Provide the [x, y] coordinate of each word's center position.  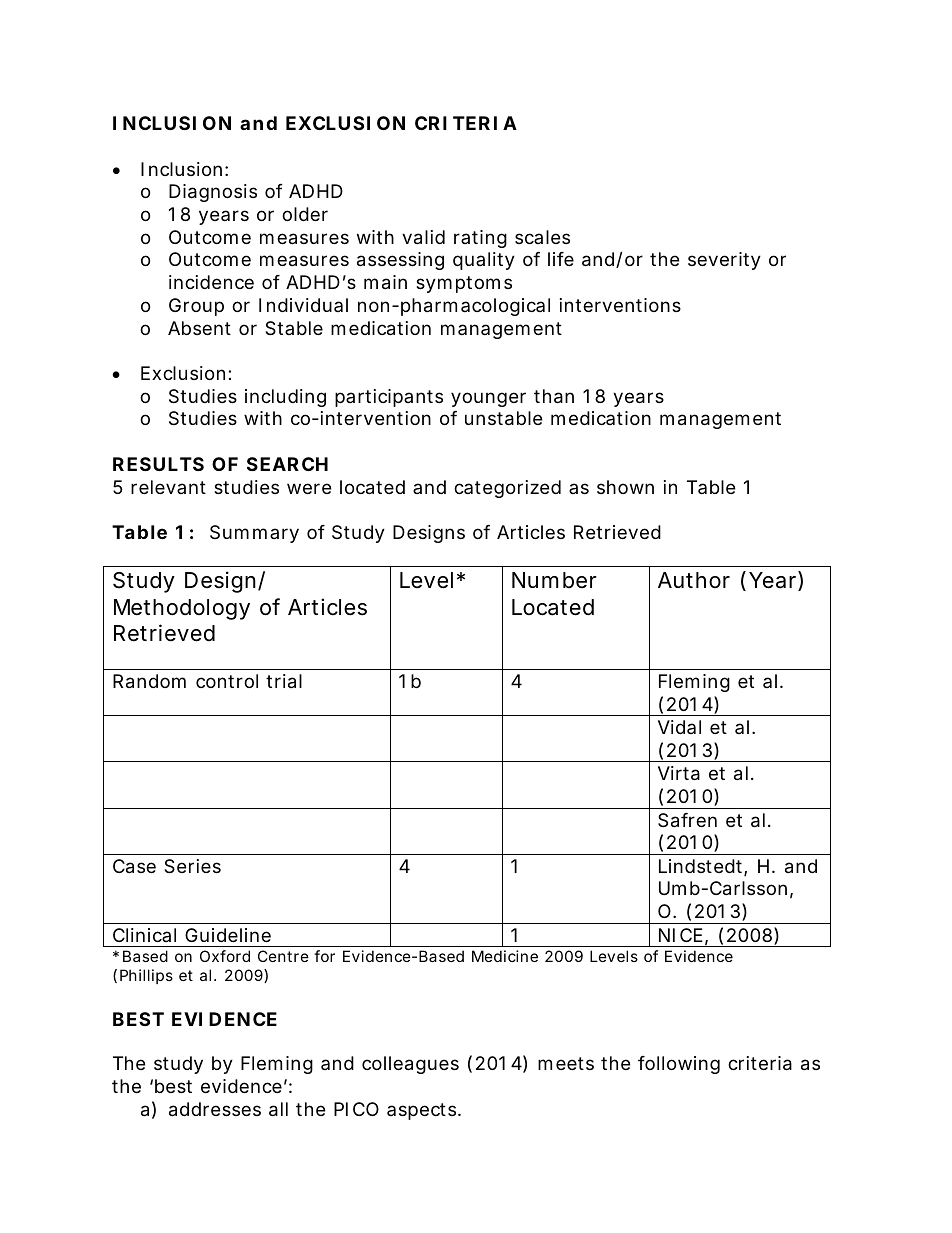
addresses [215, 1109]
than [554, 396]
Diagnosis [213, 193]
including [285, 398]
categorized [507, 489]
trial [284, 681]
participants [389, 398]
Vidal [679, 727]
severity [724, 261]
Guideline [228, 935]
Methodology [182, 609]
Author [694, 580]
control [227, 681]
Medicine [505, 956]
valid [423, 237]
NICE [681, 935]
